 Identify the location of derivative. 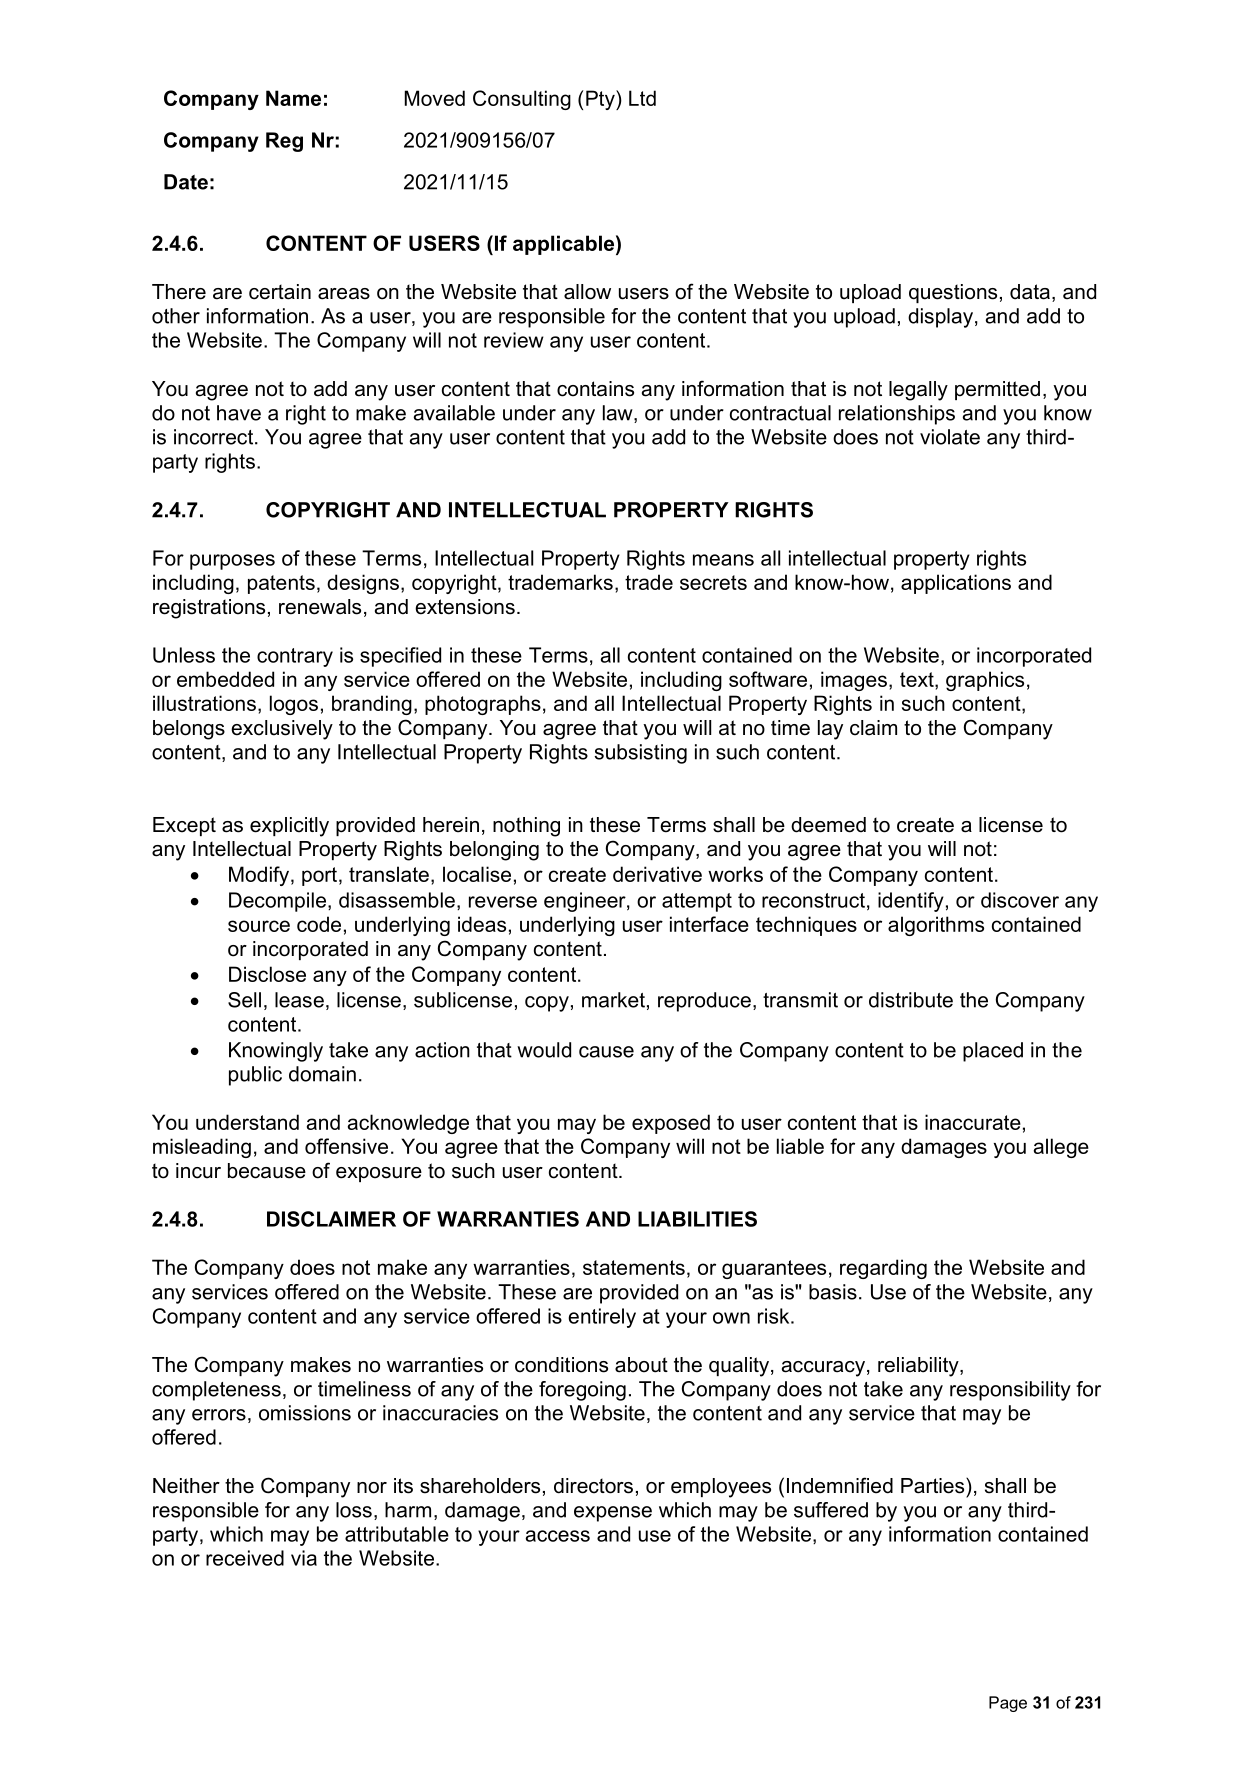
(657, 874).
